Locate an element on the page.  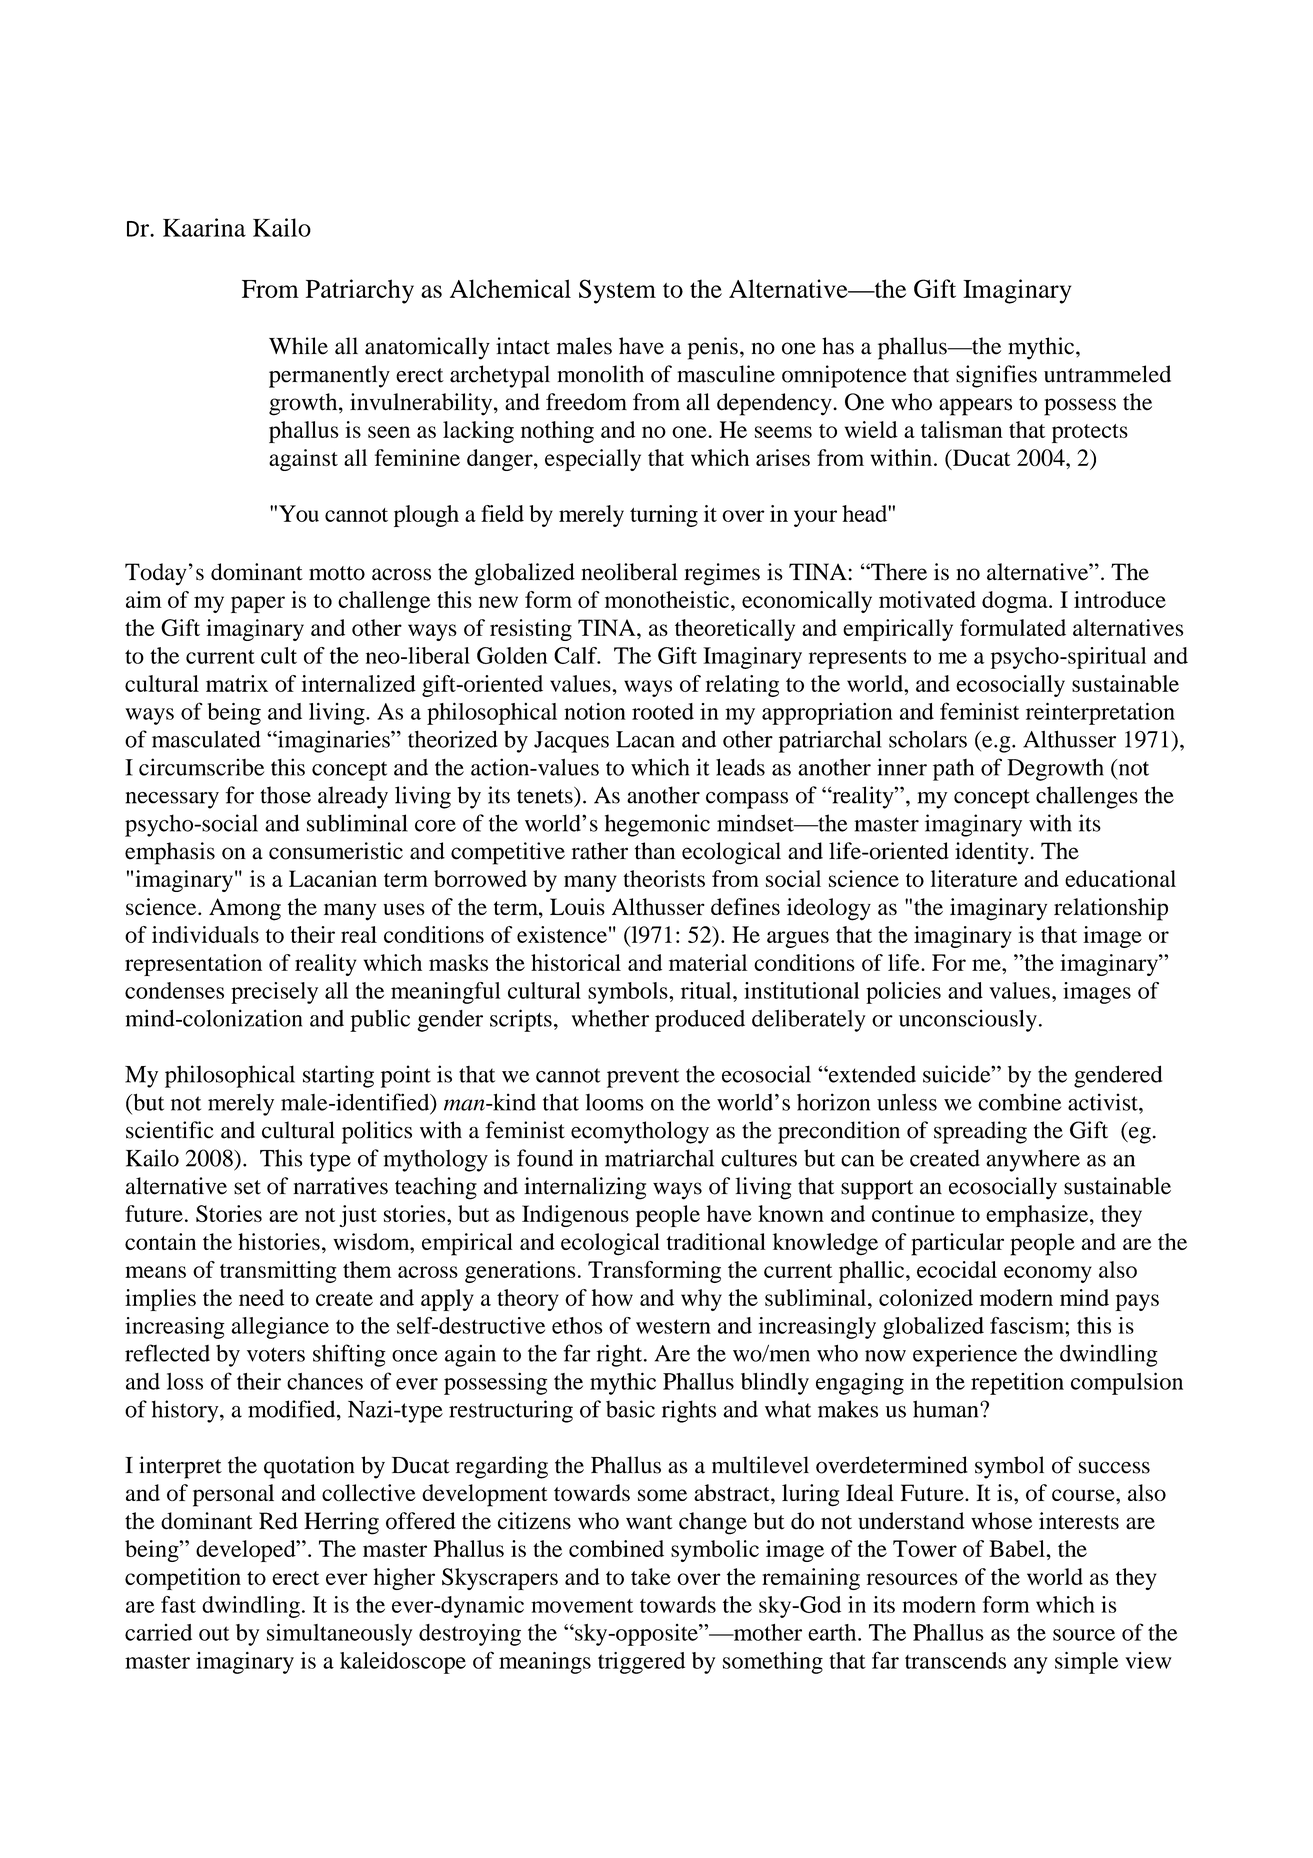
material is located at coordinates (708, 962).
